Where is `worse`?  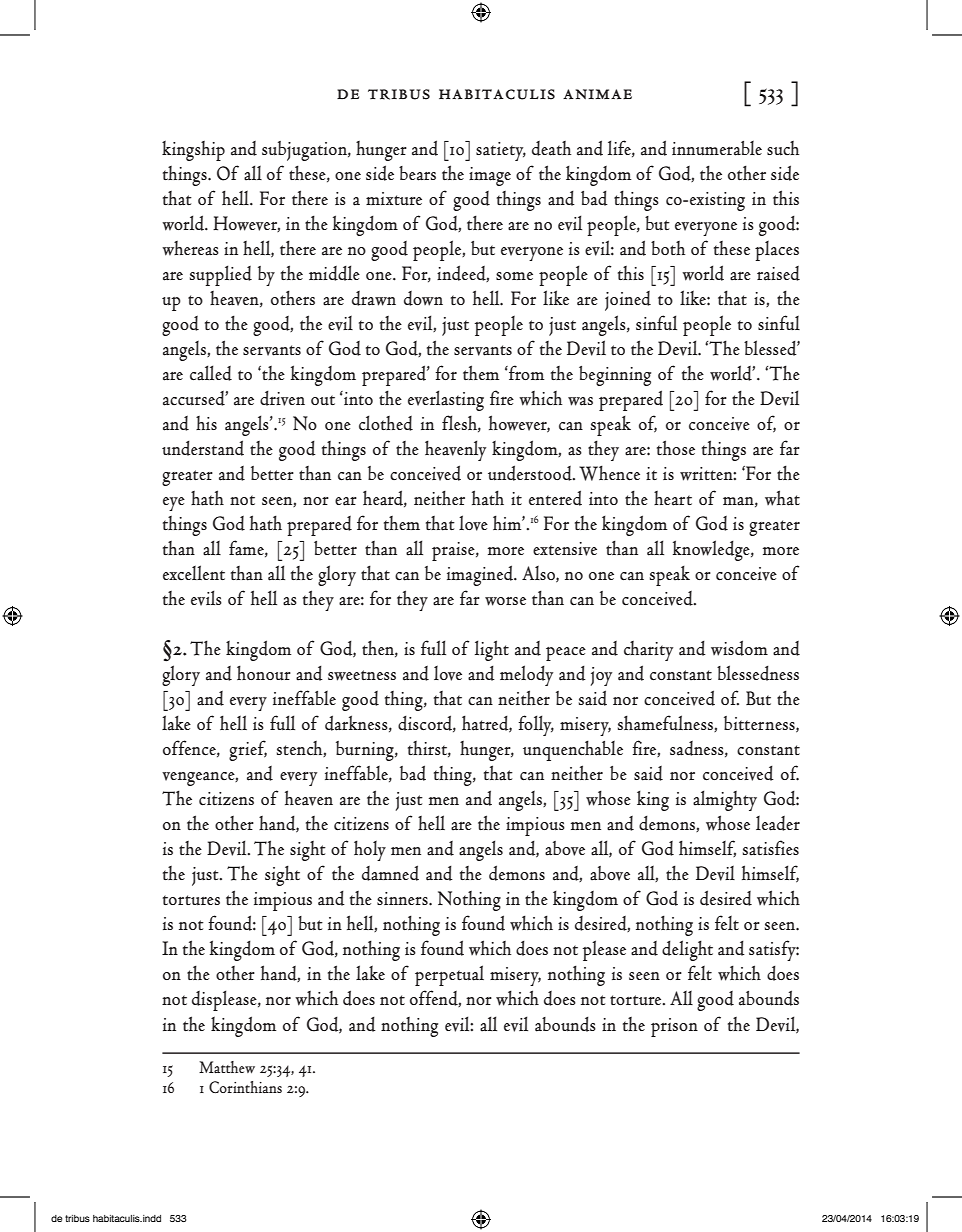
worse is located at coordinates (505, 601).
